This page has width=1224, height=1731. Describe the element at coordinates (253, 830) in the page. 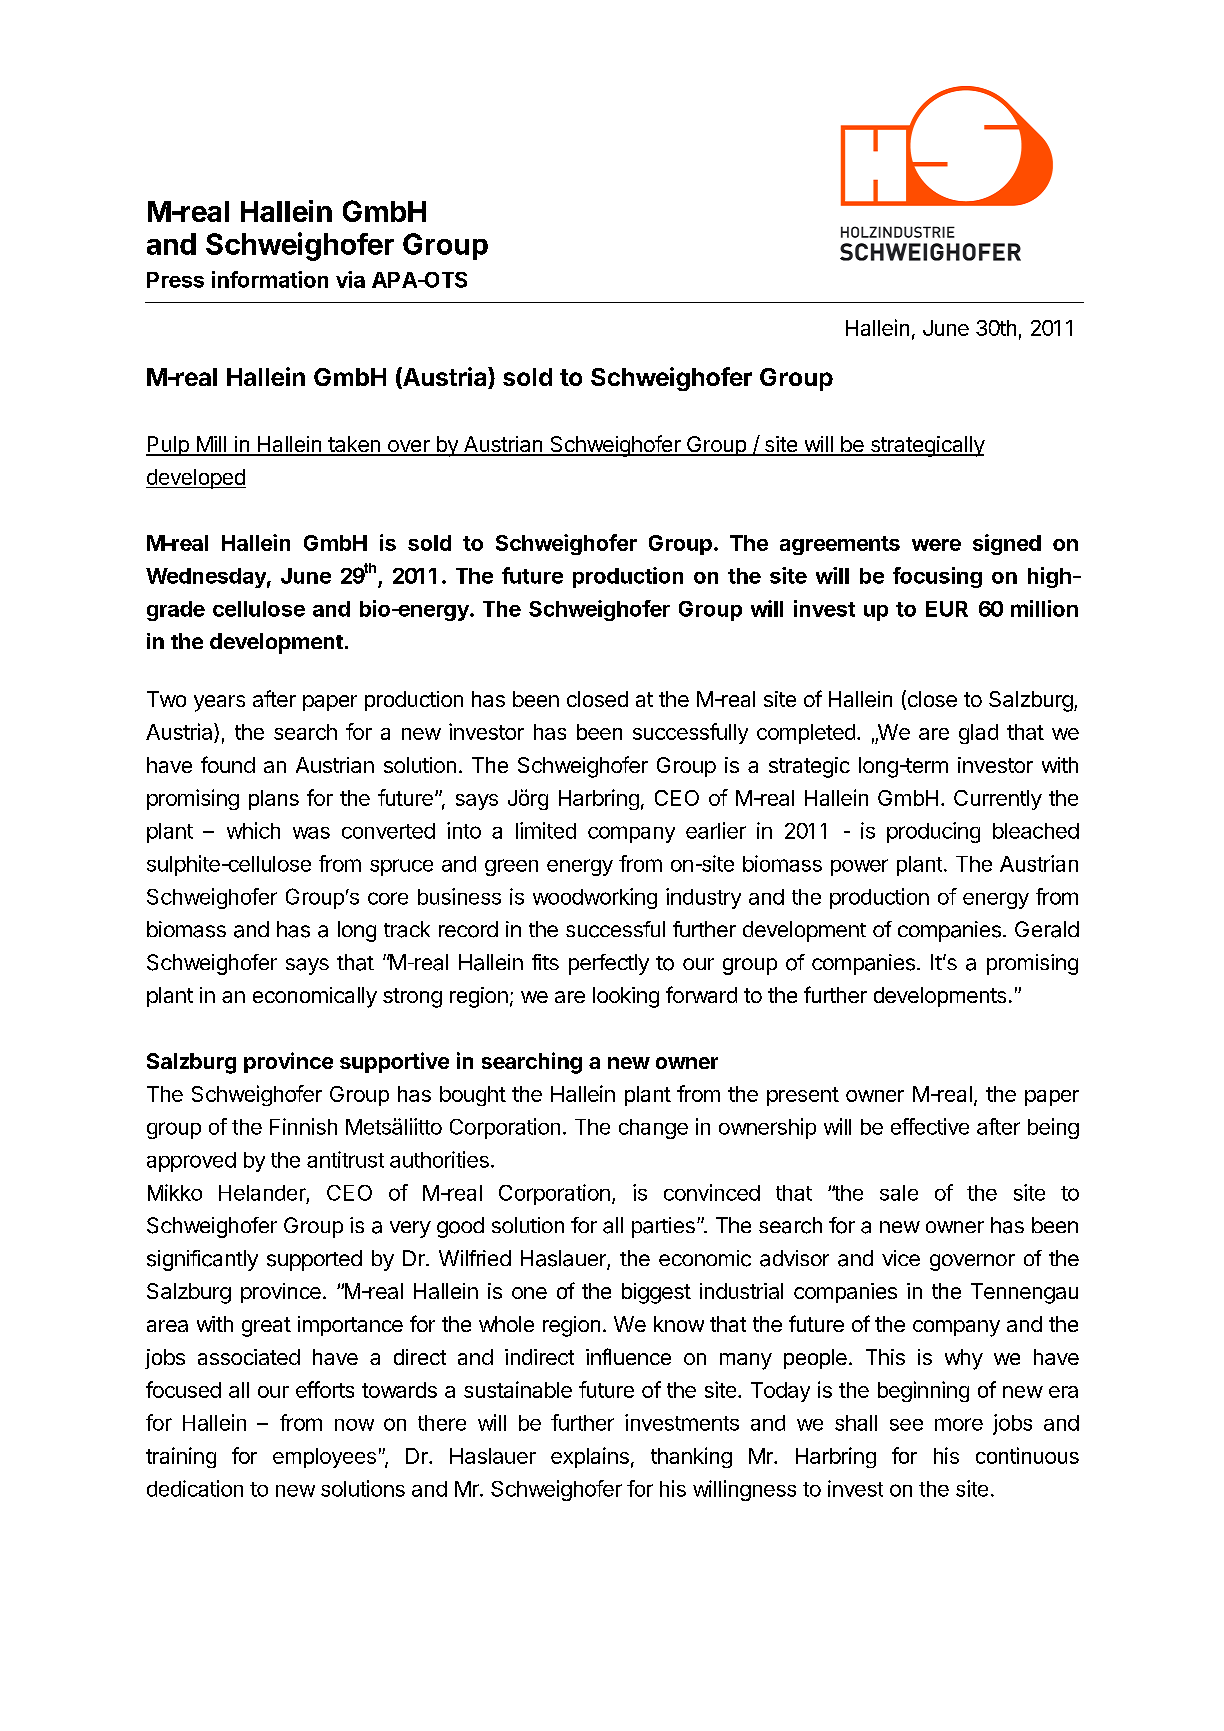

I see `which` at that location.
